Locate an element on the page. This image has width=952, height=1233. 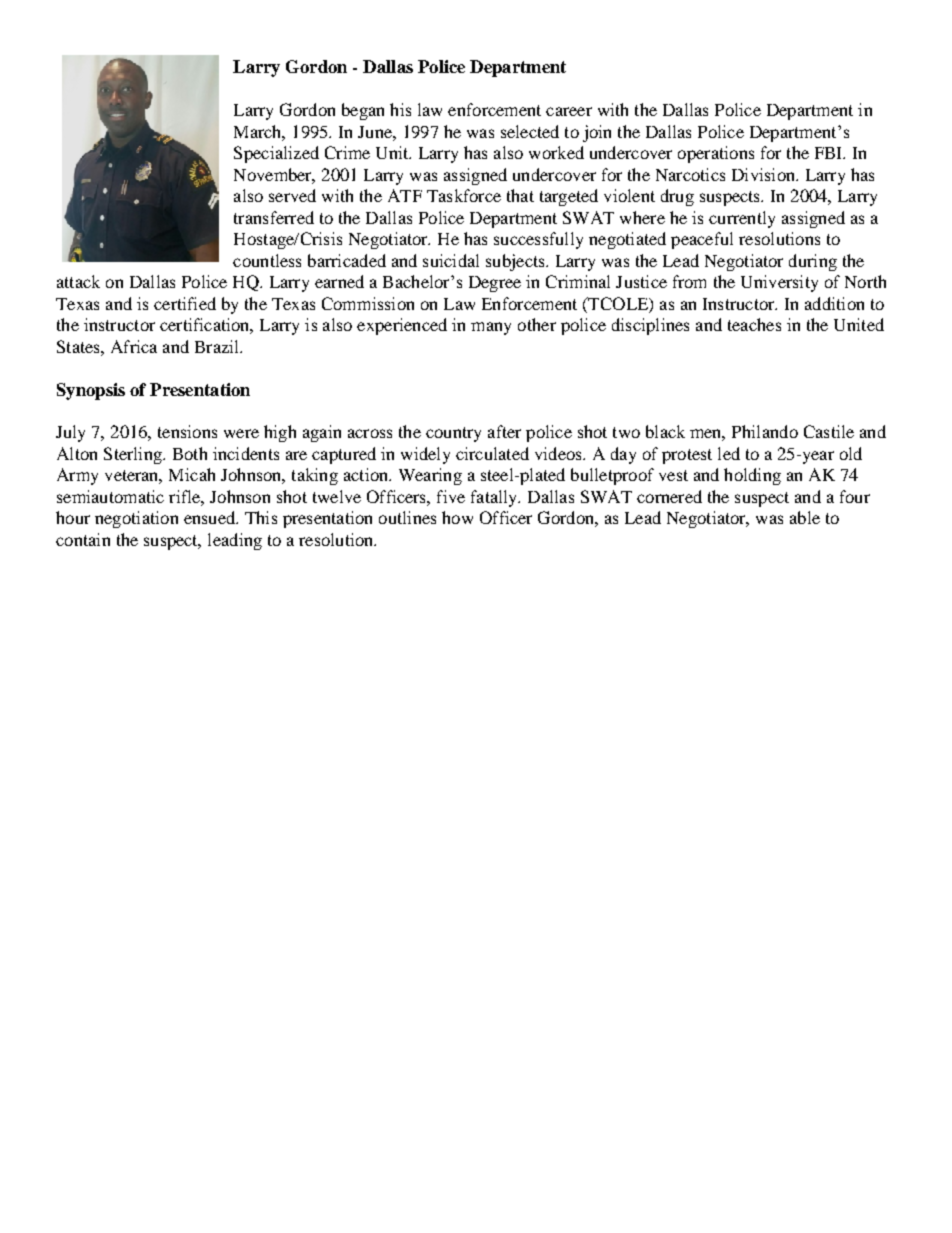
certified is located at coordinates (185, 303).
